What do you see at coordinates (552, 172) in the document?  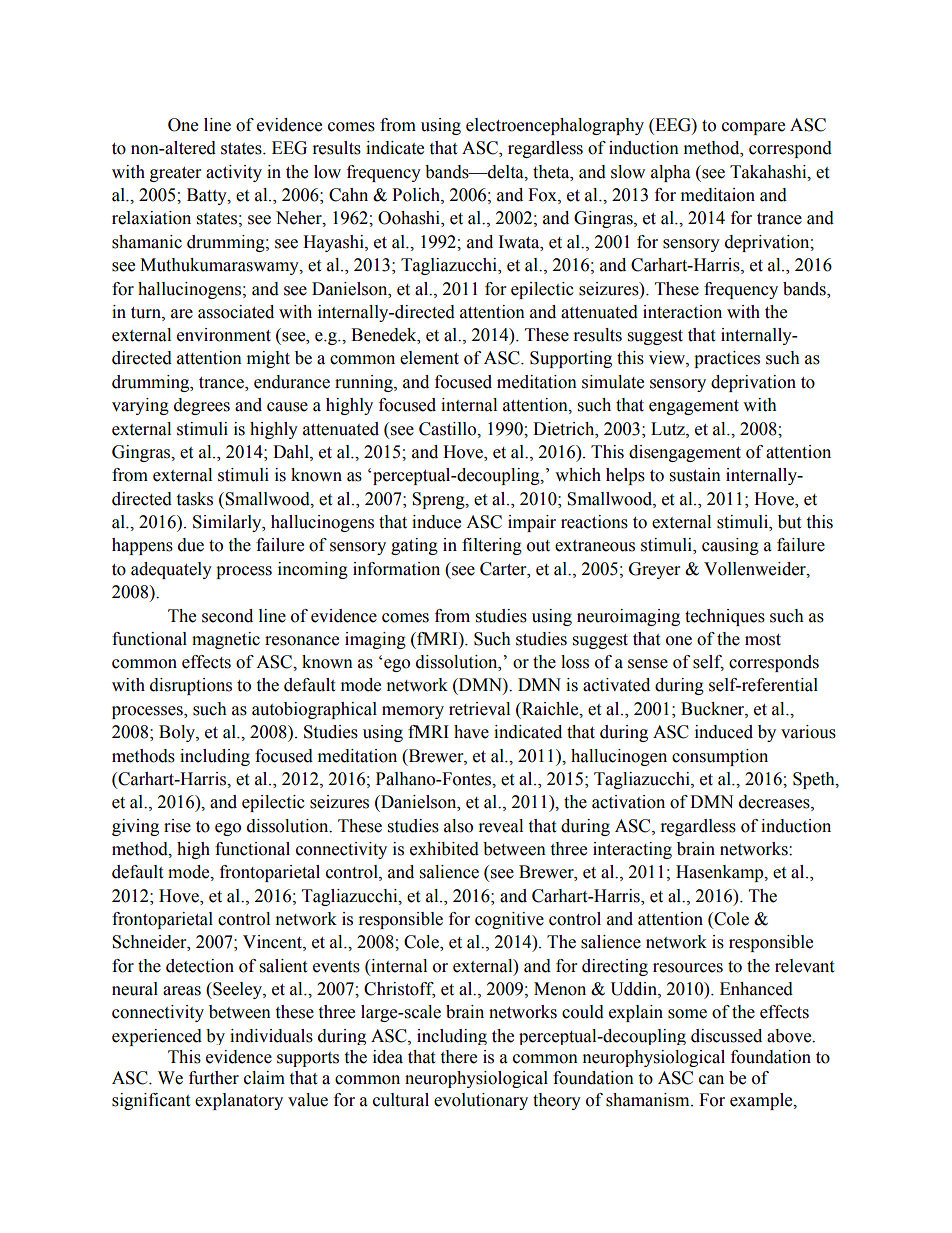 I see `theta` at bounding box center [552, 172].
